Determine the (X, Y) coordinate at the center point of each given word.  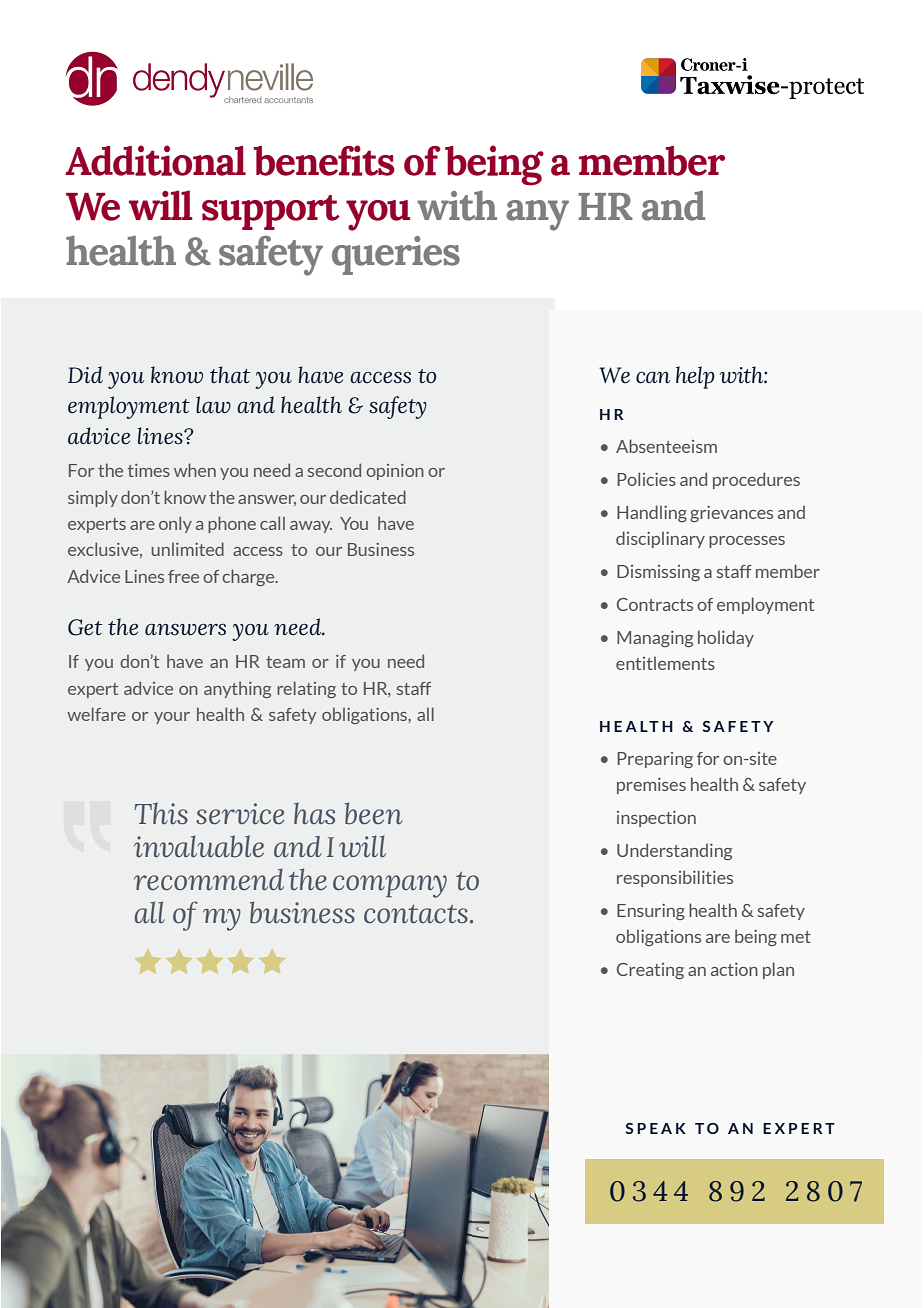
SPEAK (655, 1128)
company (390, 886)
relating (306, 689)
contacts (416, 914)
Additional (155, 160)
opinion (395, 472)
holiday (726, 638)
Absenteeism (666, 446)
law (213, 404)
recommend (209, 879)
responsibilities (675, 878)
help (695, 377)
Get (85, 627)
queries (396, 255)
